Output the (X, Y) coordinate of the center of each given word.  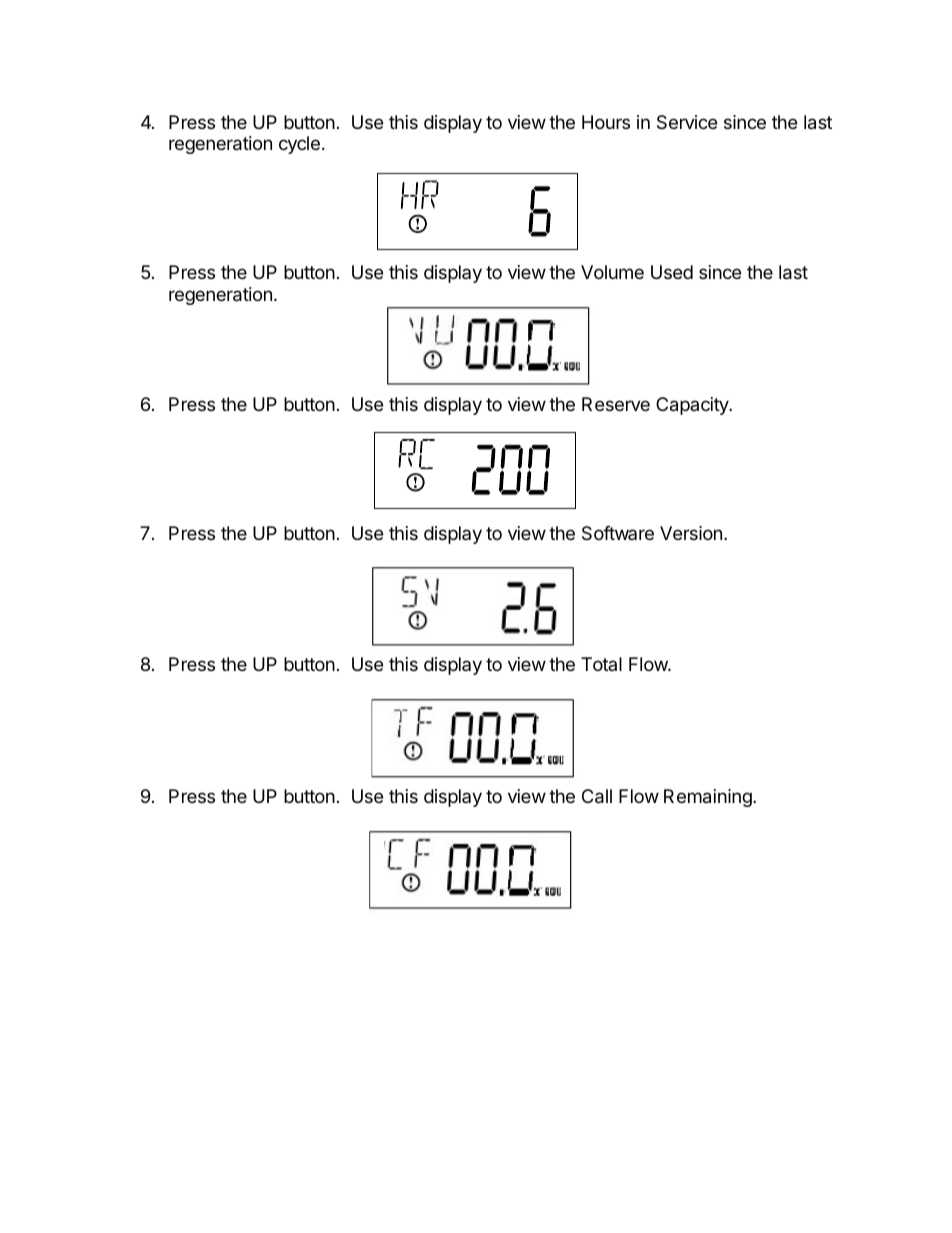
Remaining (709, 798)
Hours (606, 122)
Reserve (616, 404)
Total (601, 664)
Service (687, 122)
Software (618, 533)
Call (597, 796)
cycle (299, 145)
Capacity (693, 406)
